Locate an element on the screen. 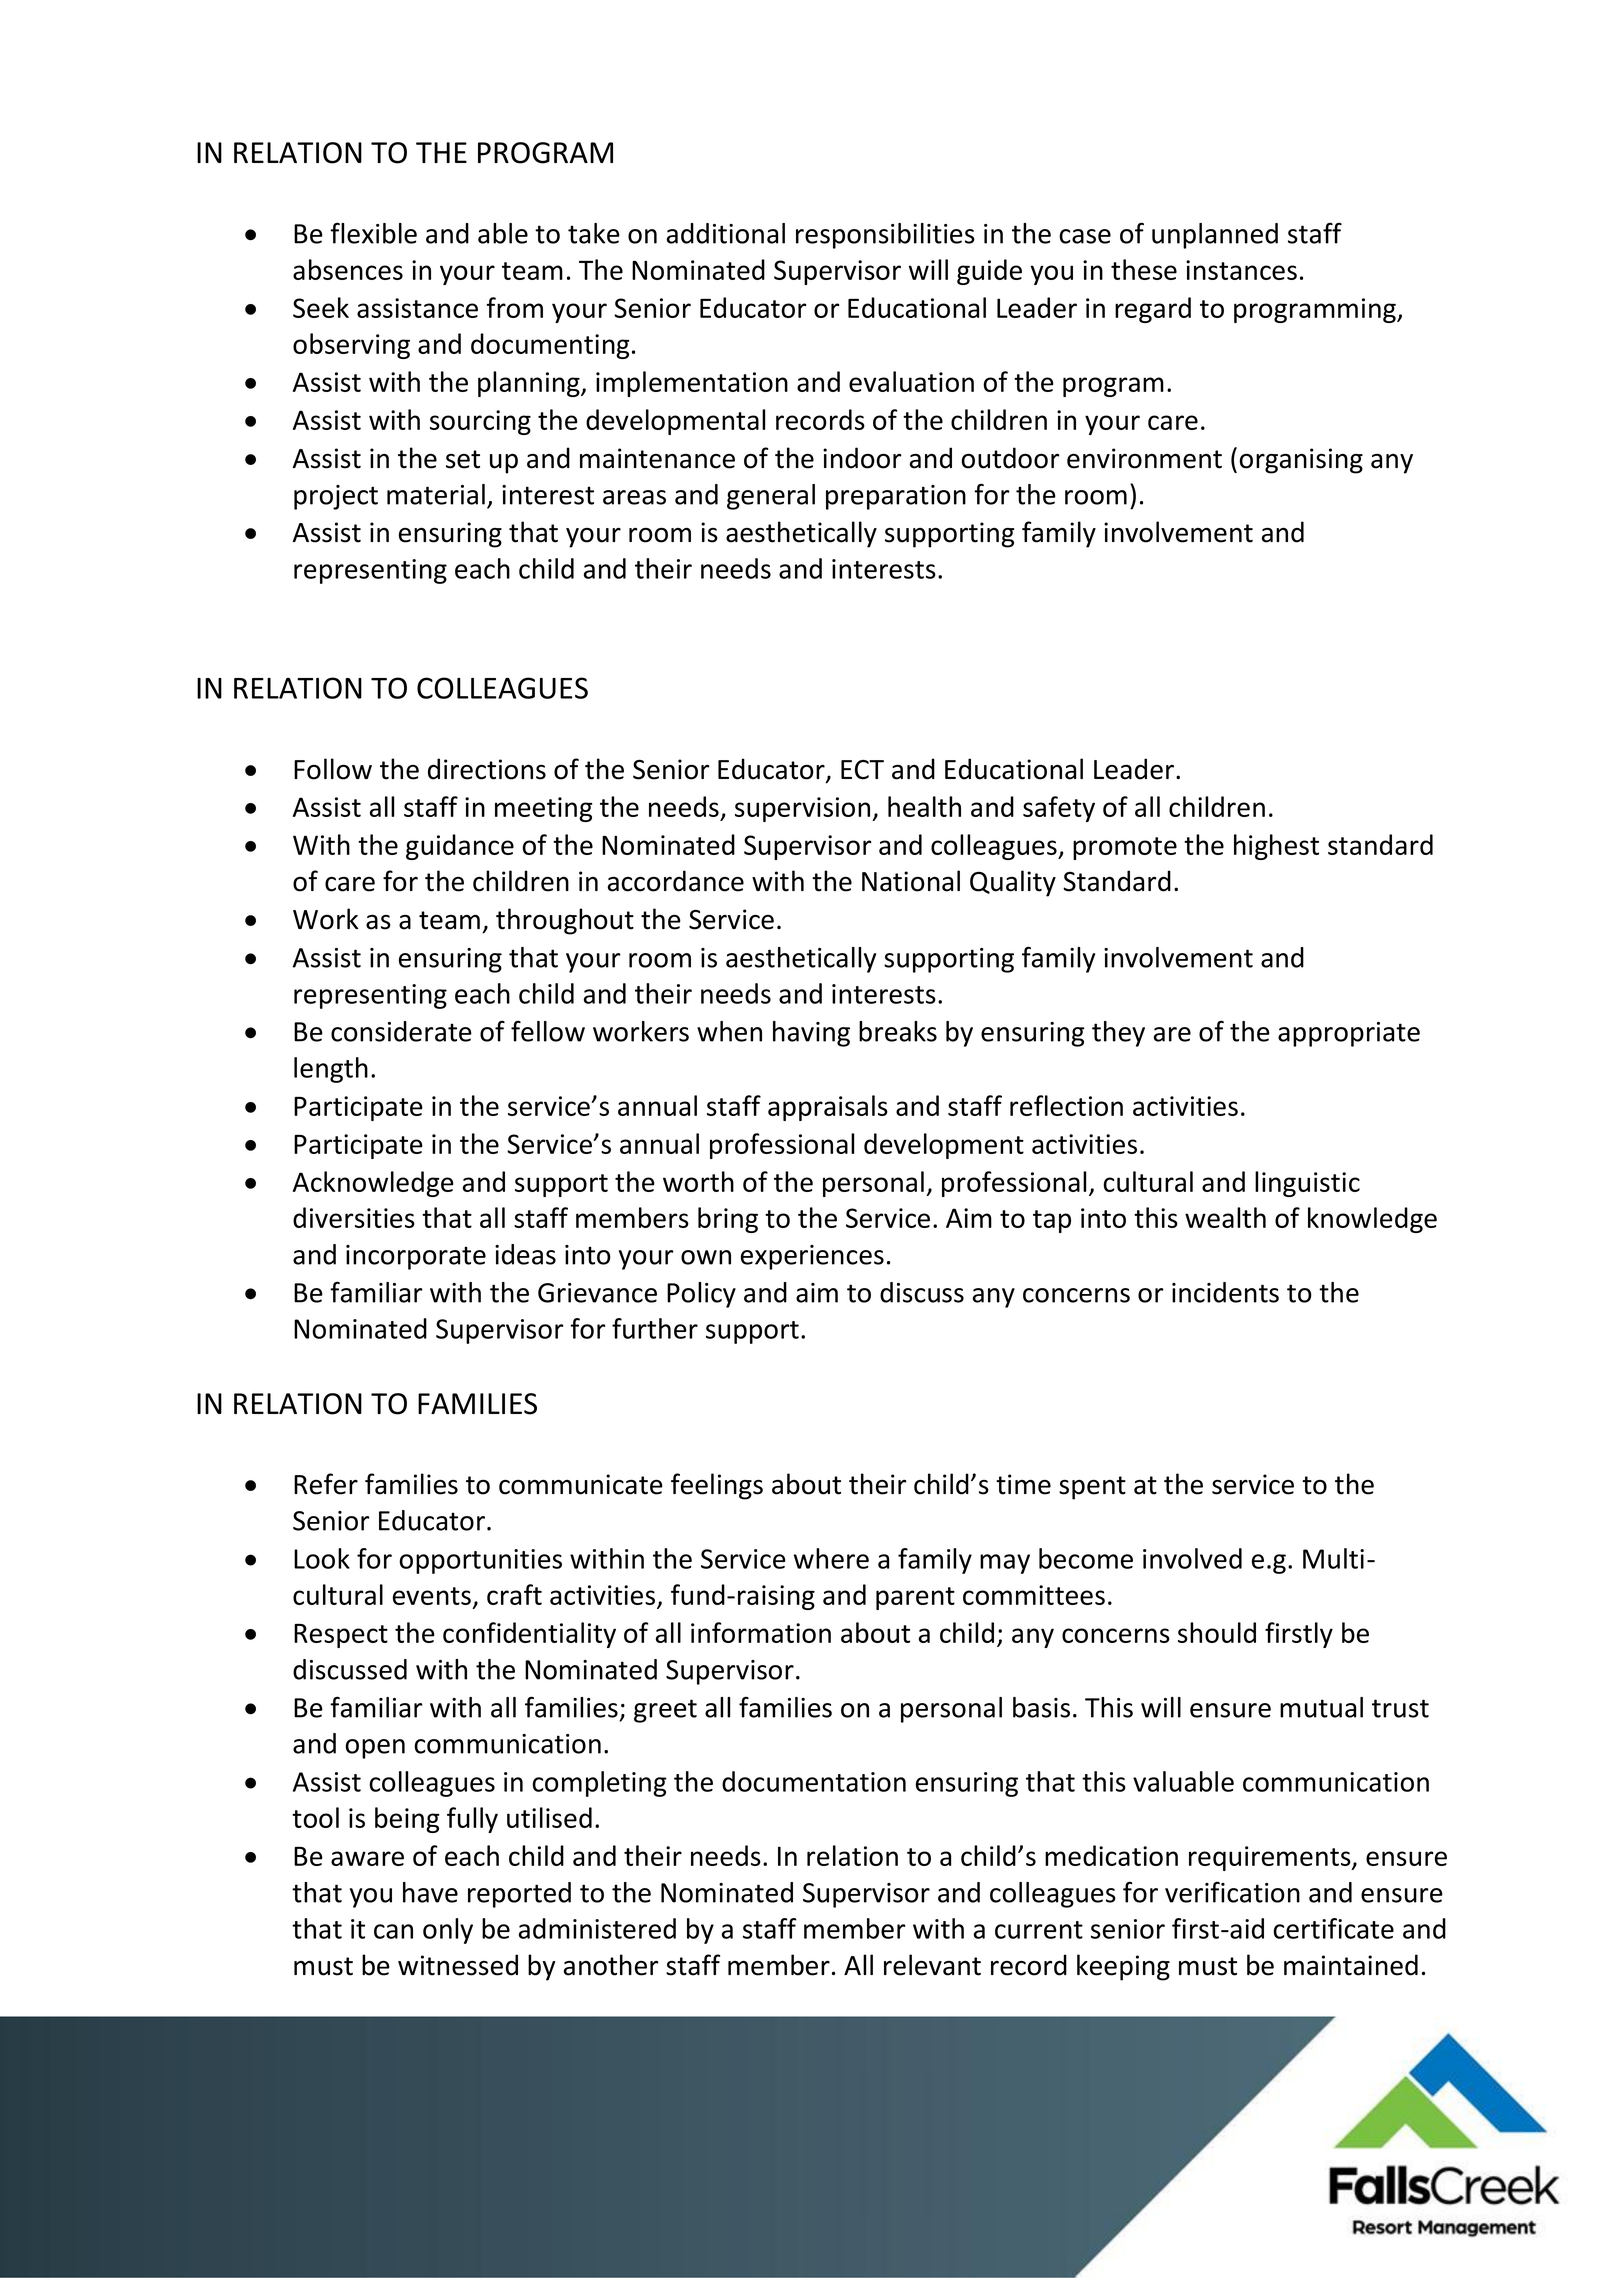 Image resolution: width=1612 pixels, height=2280 pixels. only is located at coordinates (448, 1931).
